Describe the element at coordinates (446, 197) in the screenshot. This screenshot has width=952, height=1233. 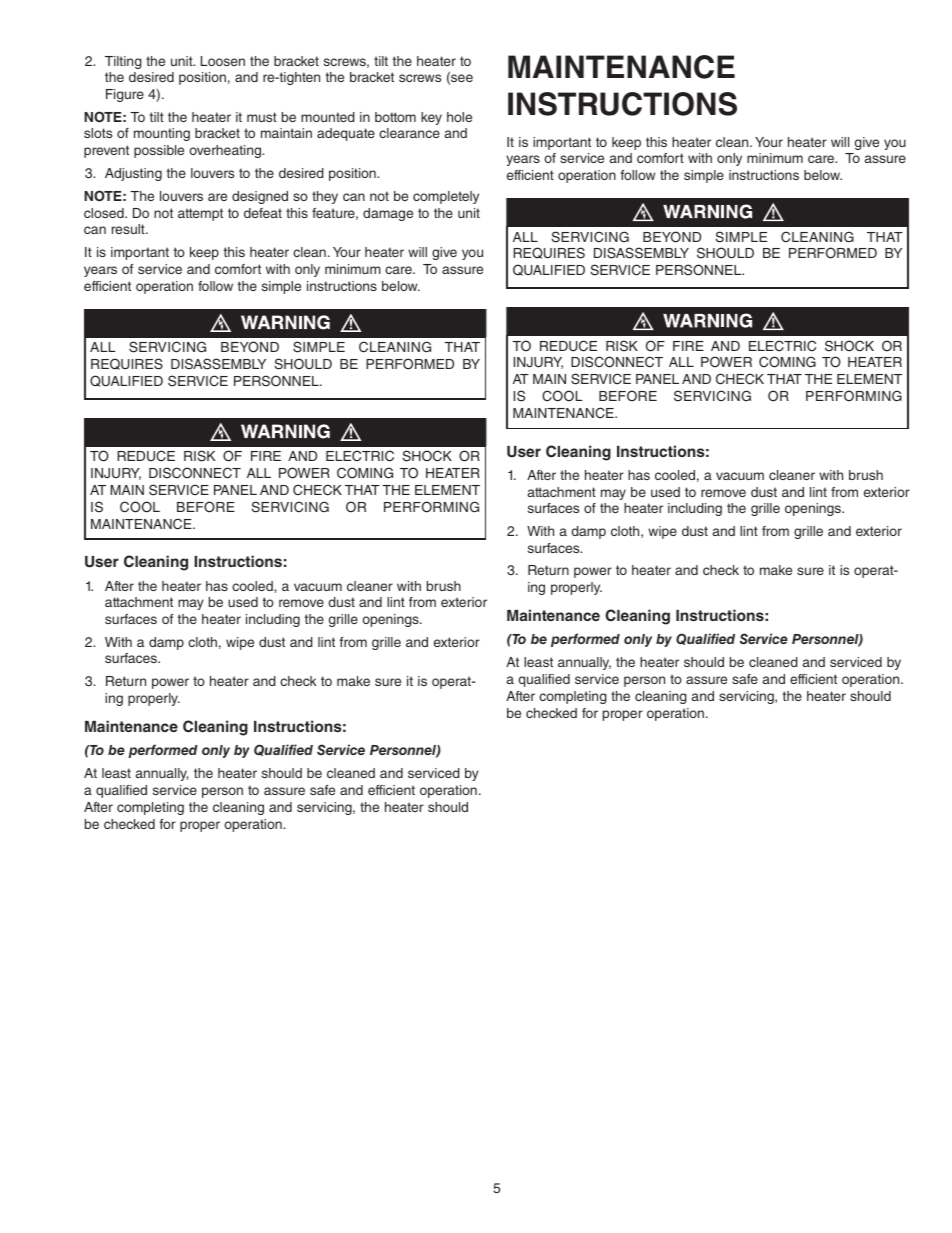
I see `completely` at that location.
